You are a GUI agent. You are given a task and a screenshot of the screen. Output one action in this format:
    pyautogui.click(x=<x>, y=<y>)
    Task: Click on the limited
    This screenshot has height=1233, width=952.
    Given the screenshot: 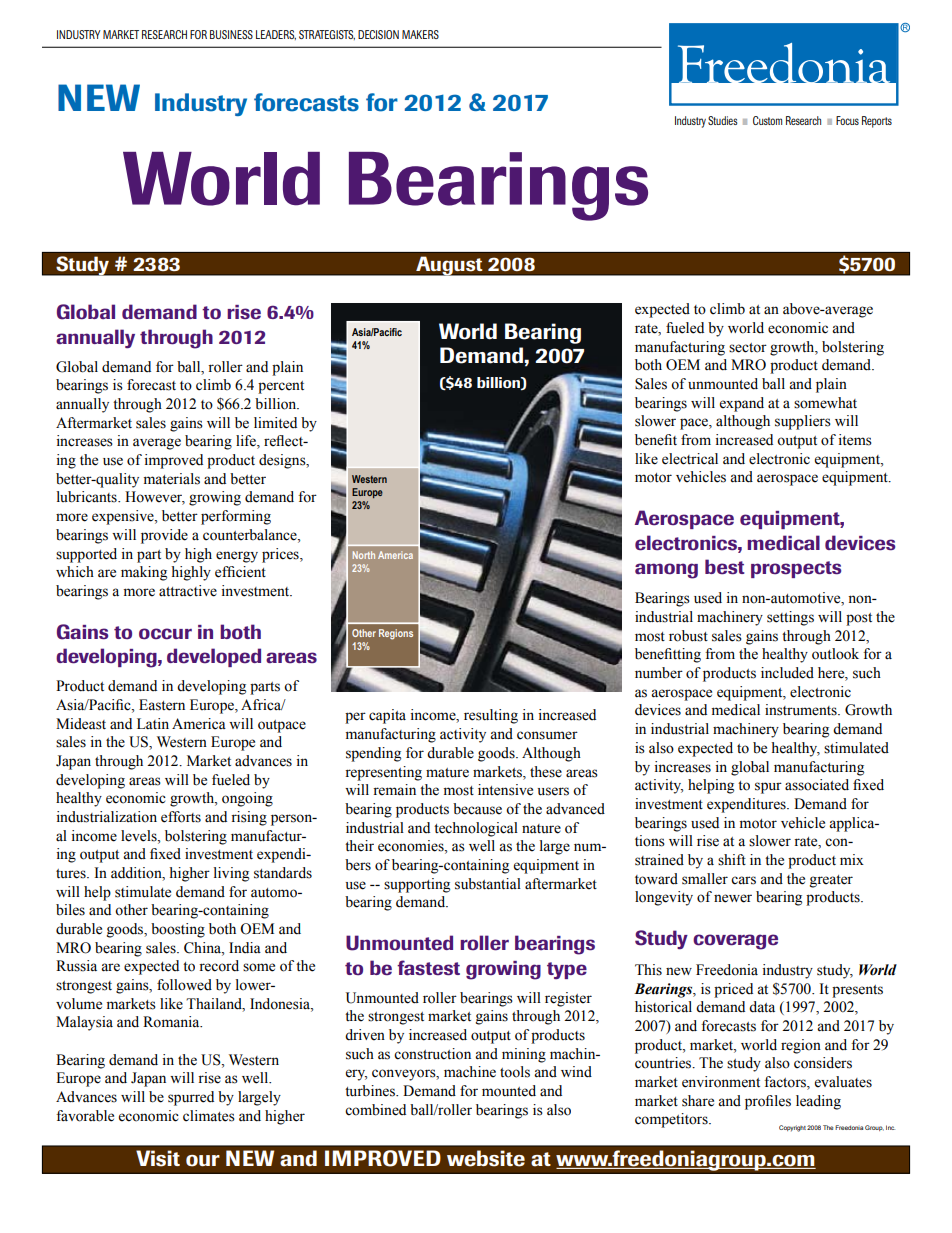 What is the action you would take?
    pyautogui.click(x=275, y=423)
